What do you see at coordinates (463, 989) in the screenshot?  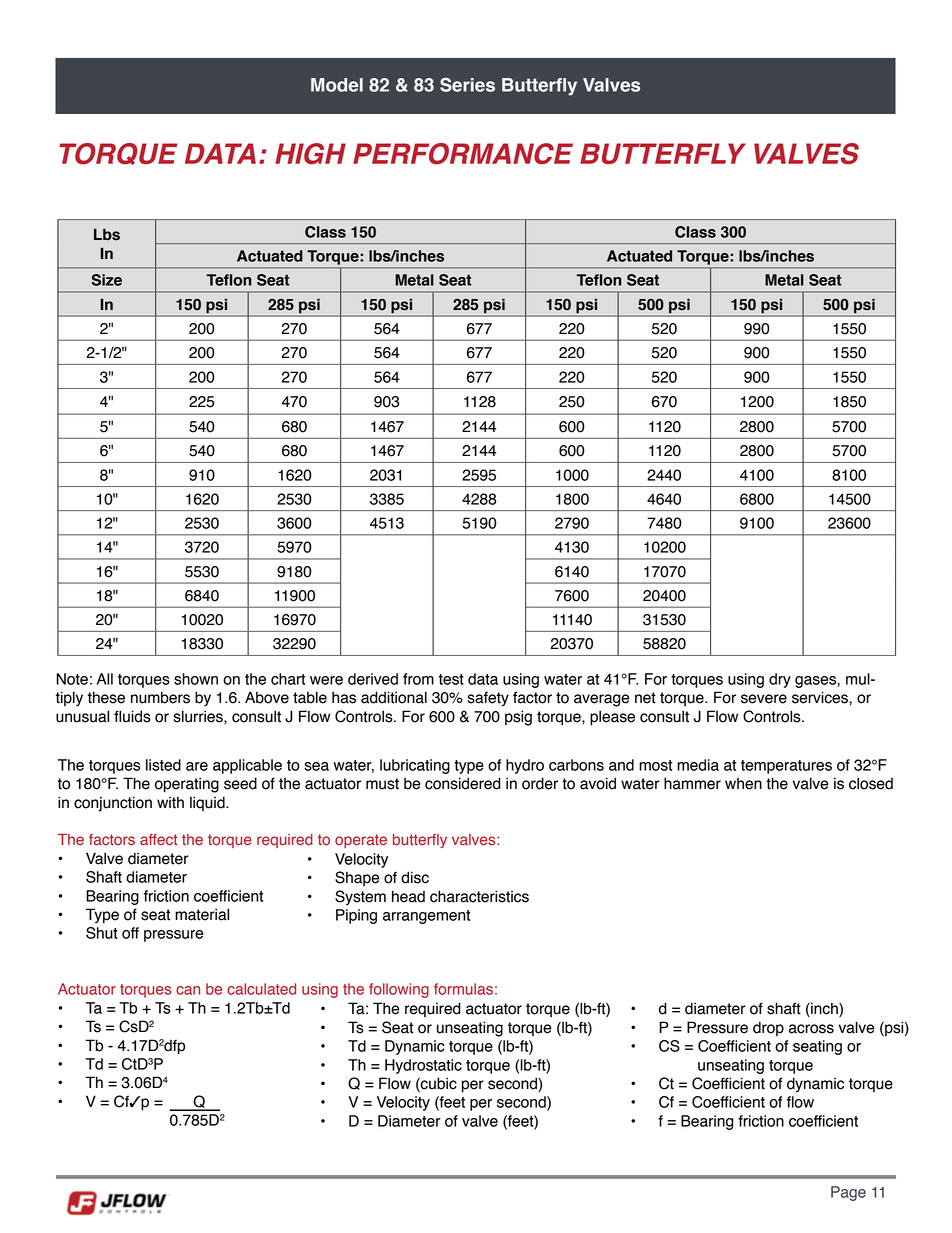 I see `formulas` at bounding box center [463, 989].
